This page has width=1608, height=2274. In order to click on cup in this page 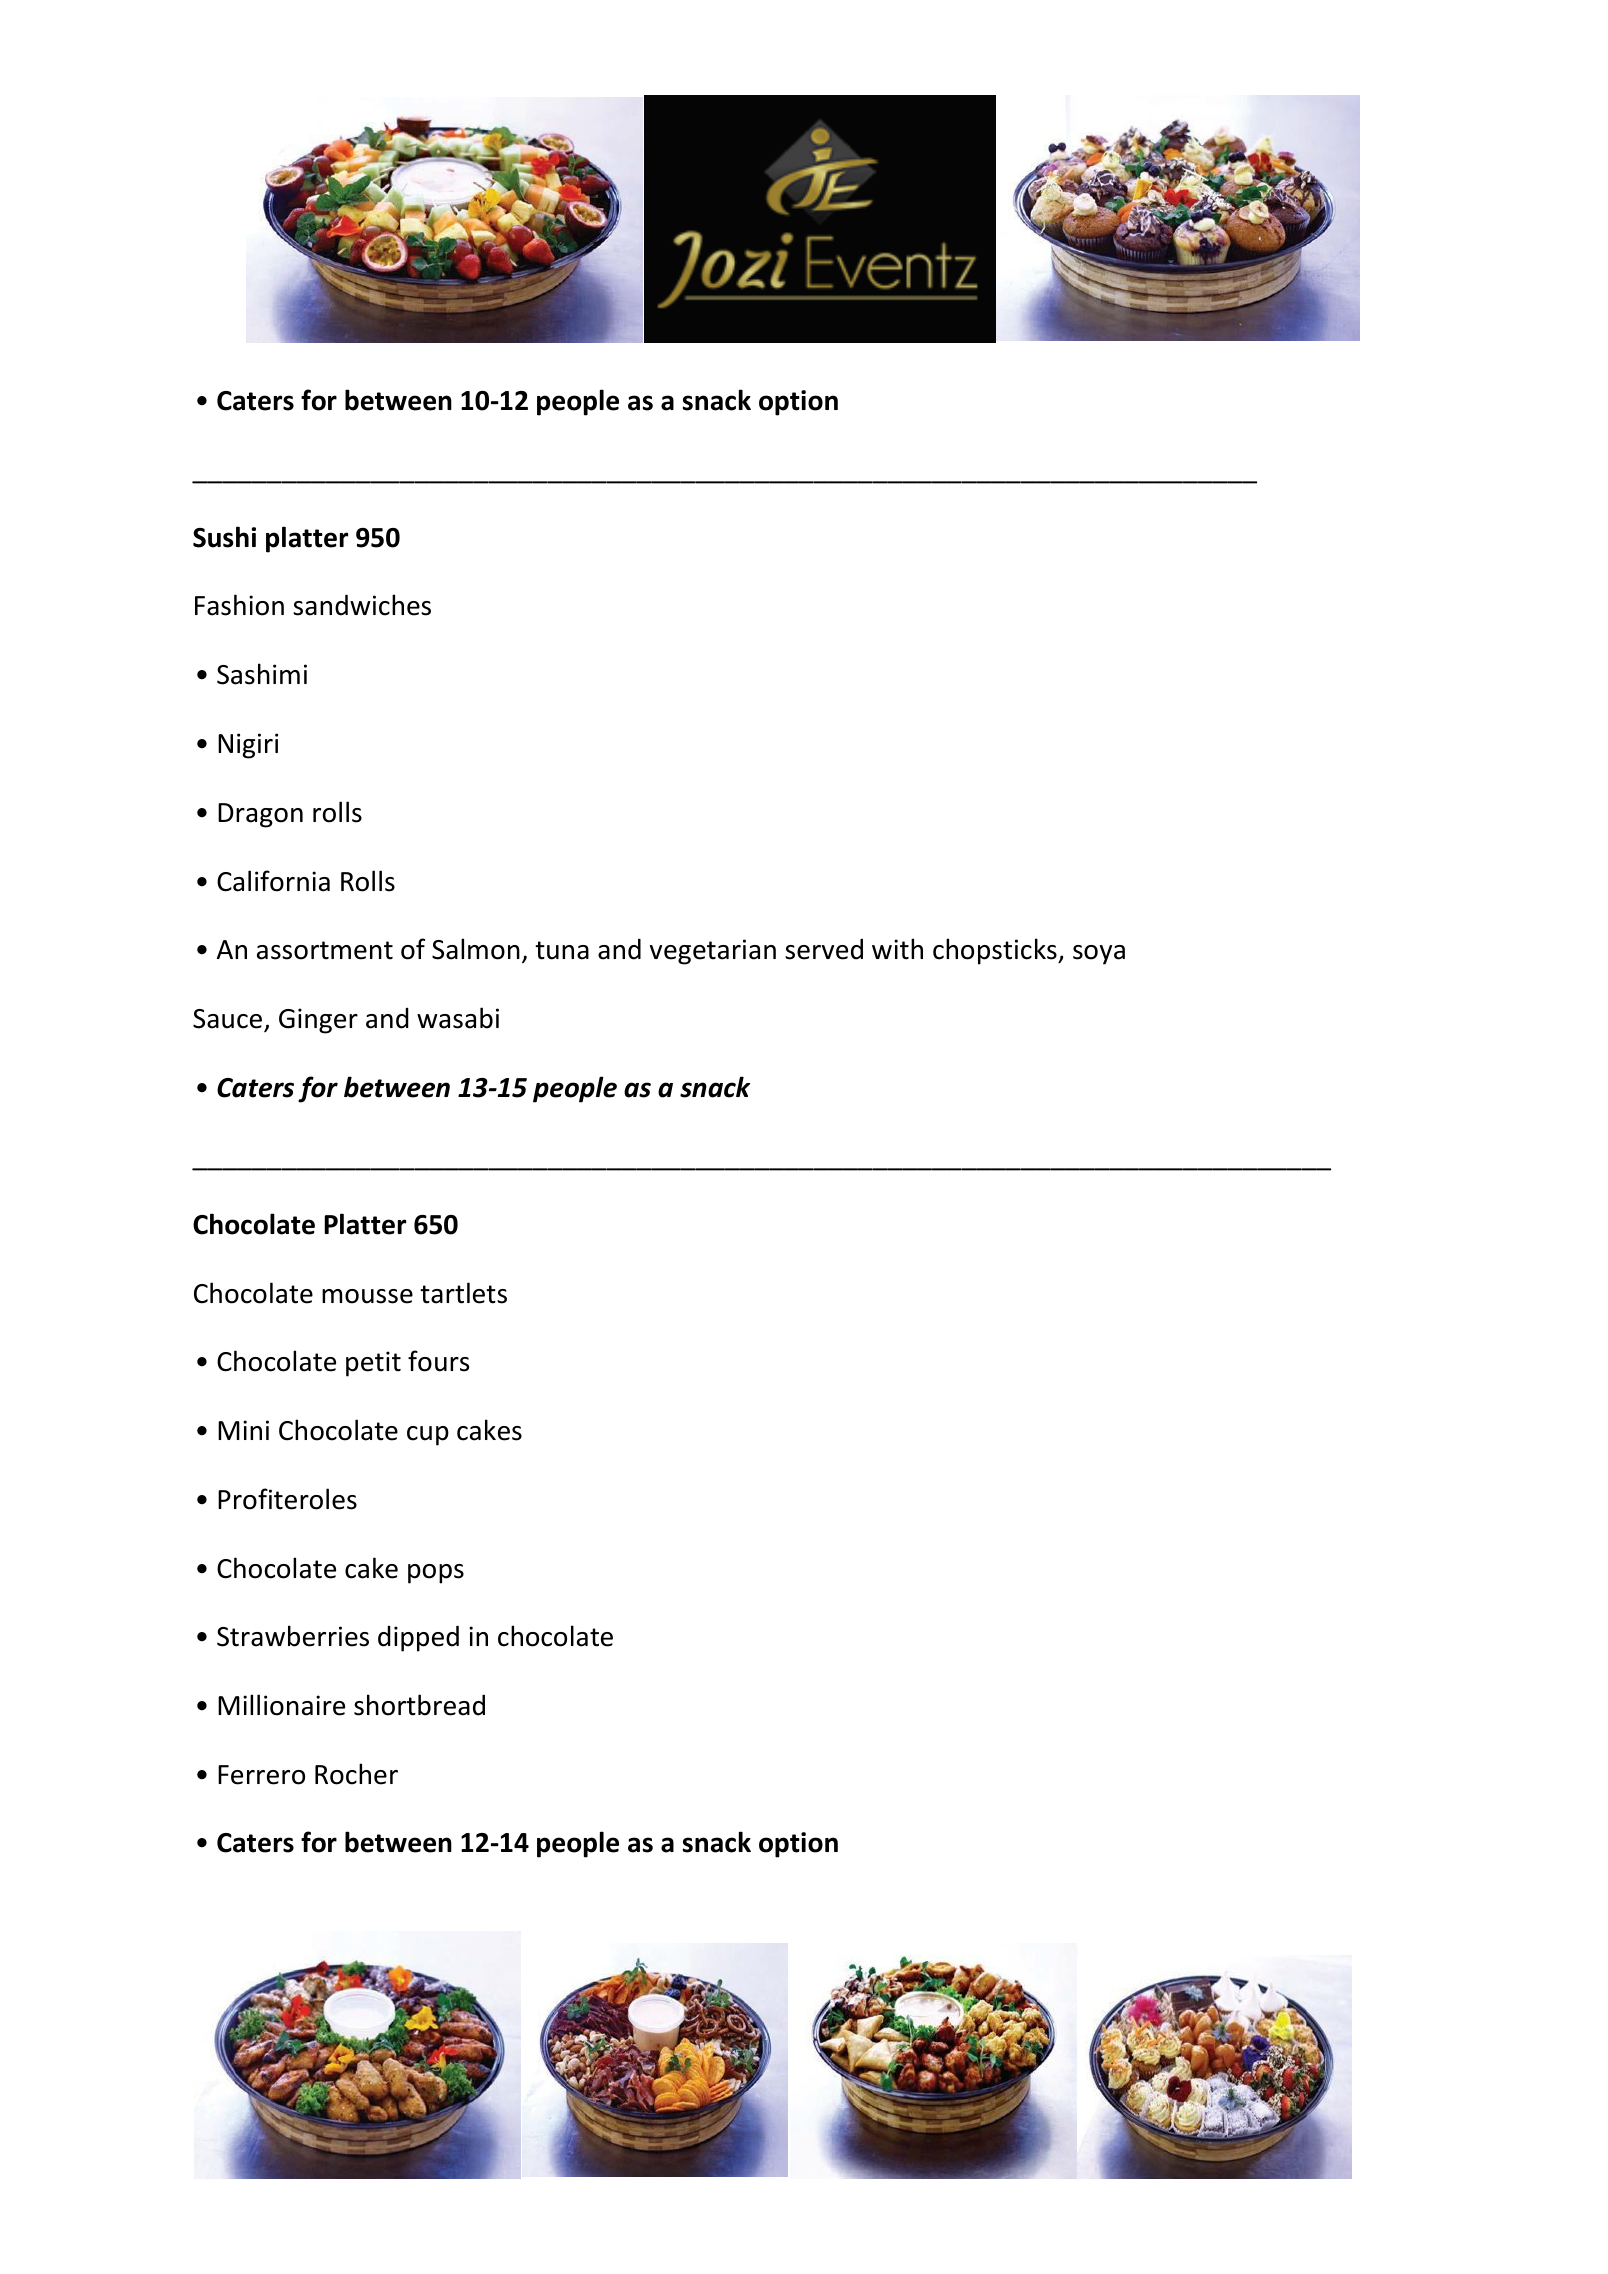, I will do `click(428, 1436)`.
